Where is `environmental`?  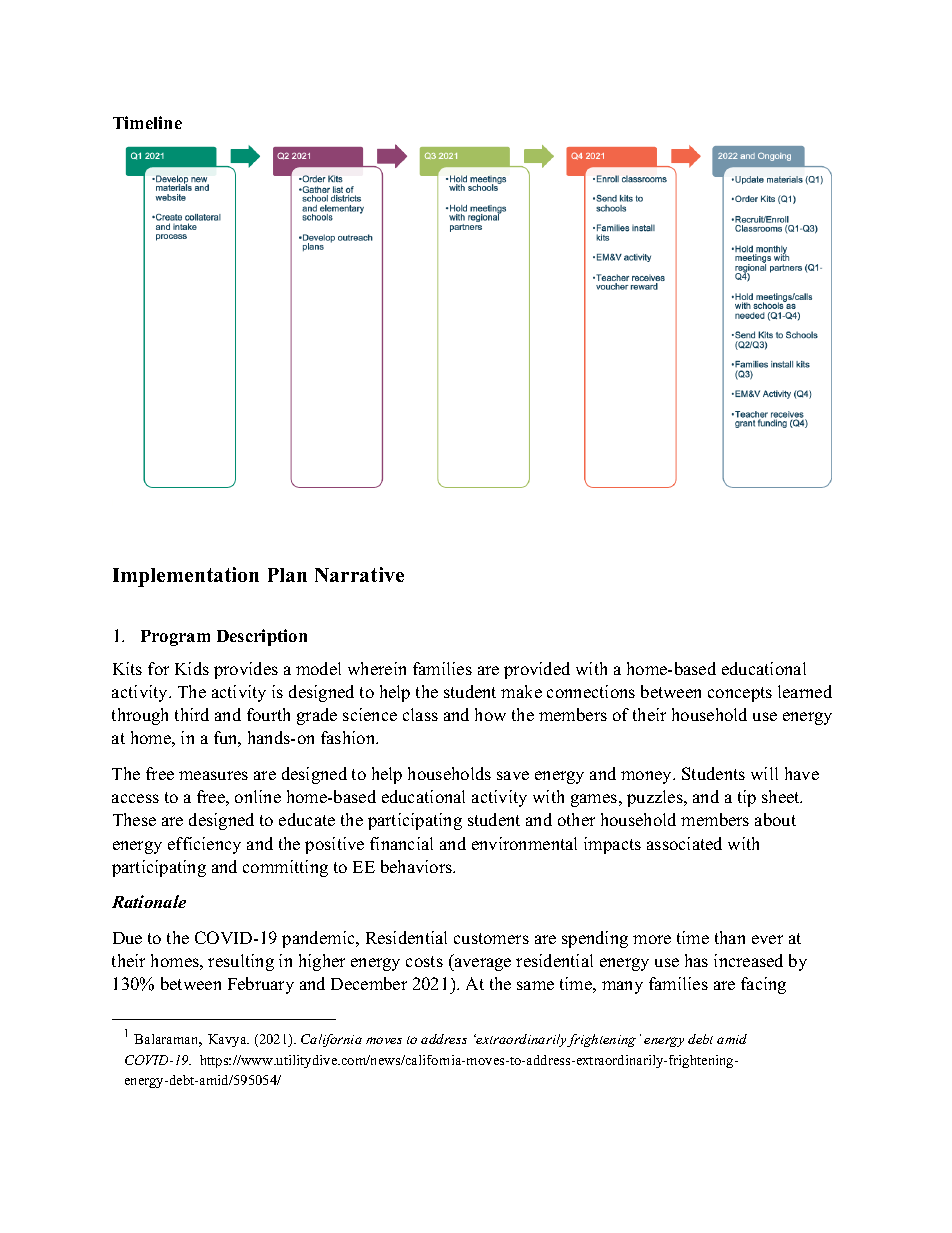
environmental is located at coordinates (524, 843).
